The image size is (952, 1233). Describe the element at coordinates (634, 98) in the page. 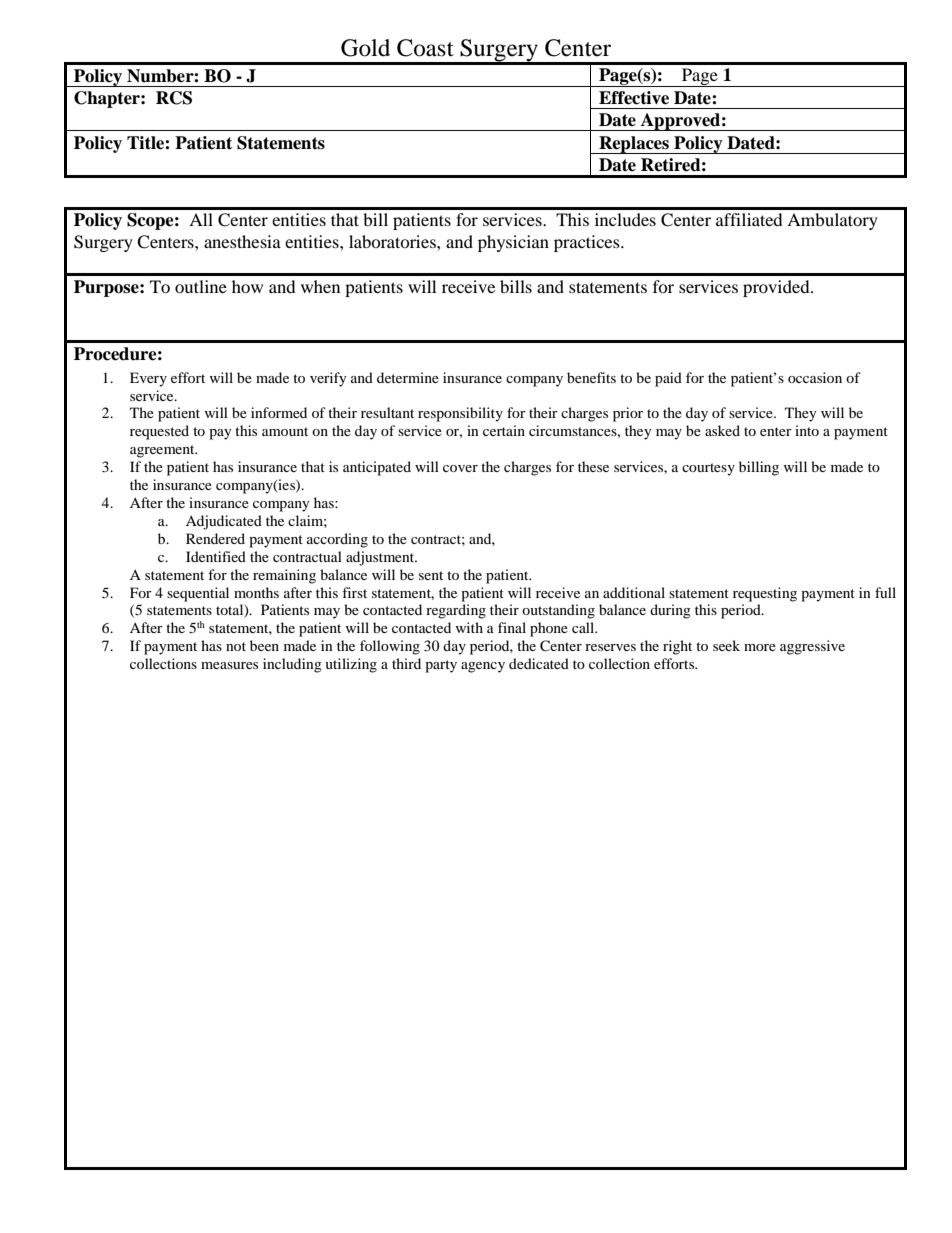

I see `Effective` at that location.
